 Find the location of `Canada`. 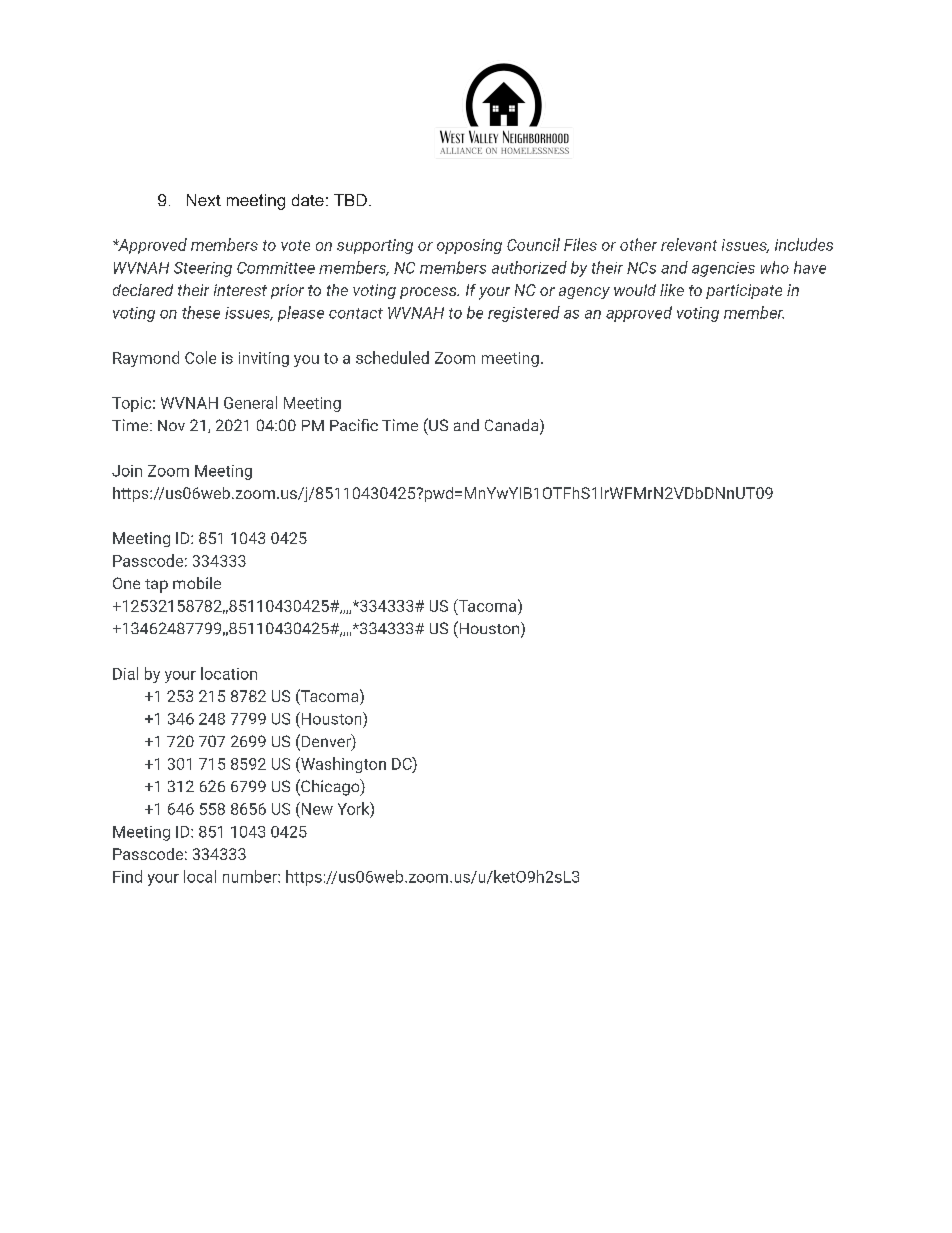

Canada is located at coordinates (513, 426).
